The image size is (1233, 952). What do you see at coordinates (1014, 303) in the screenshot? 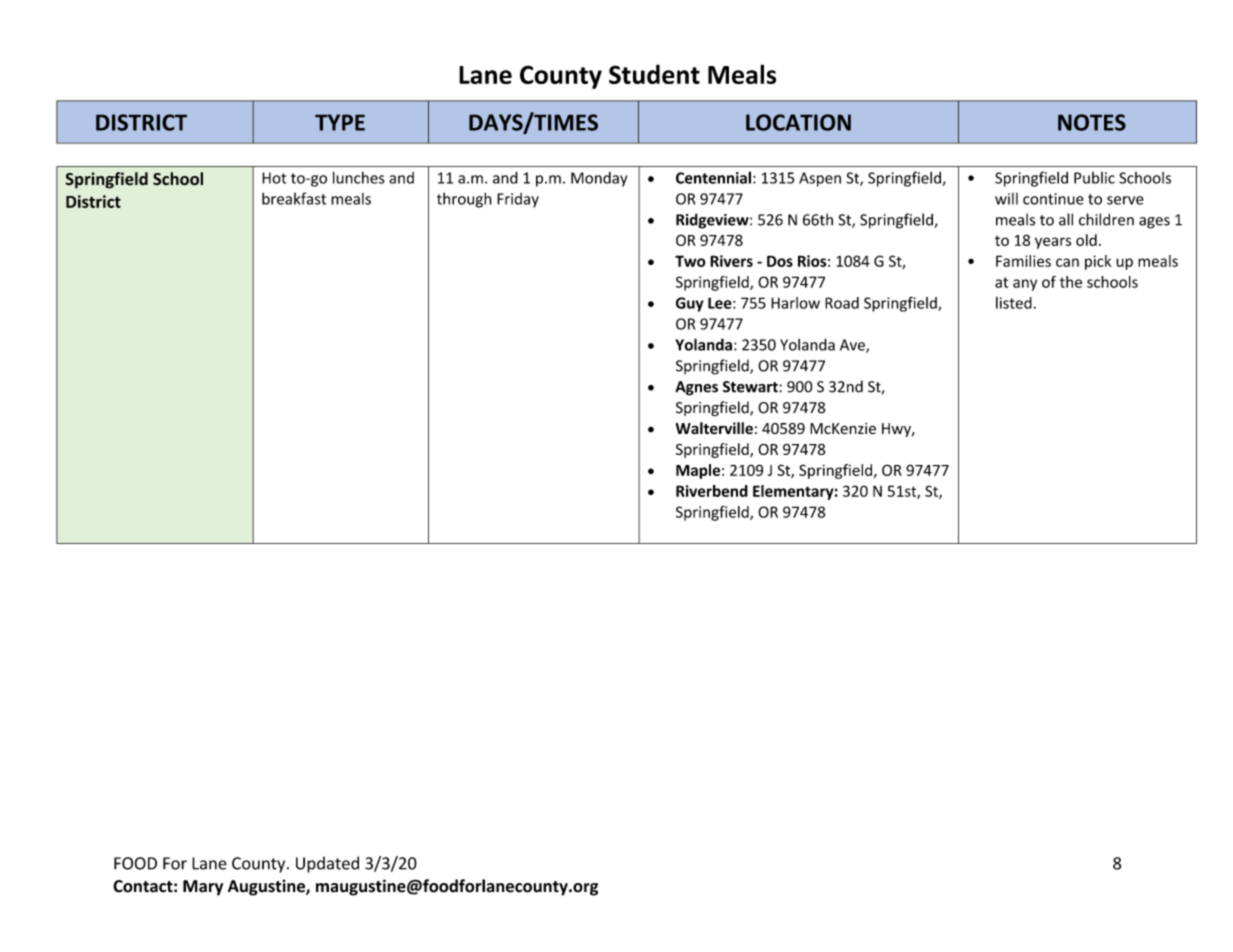
I see `listed` at bounding box center [1014, 303].
